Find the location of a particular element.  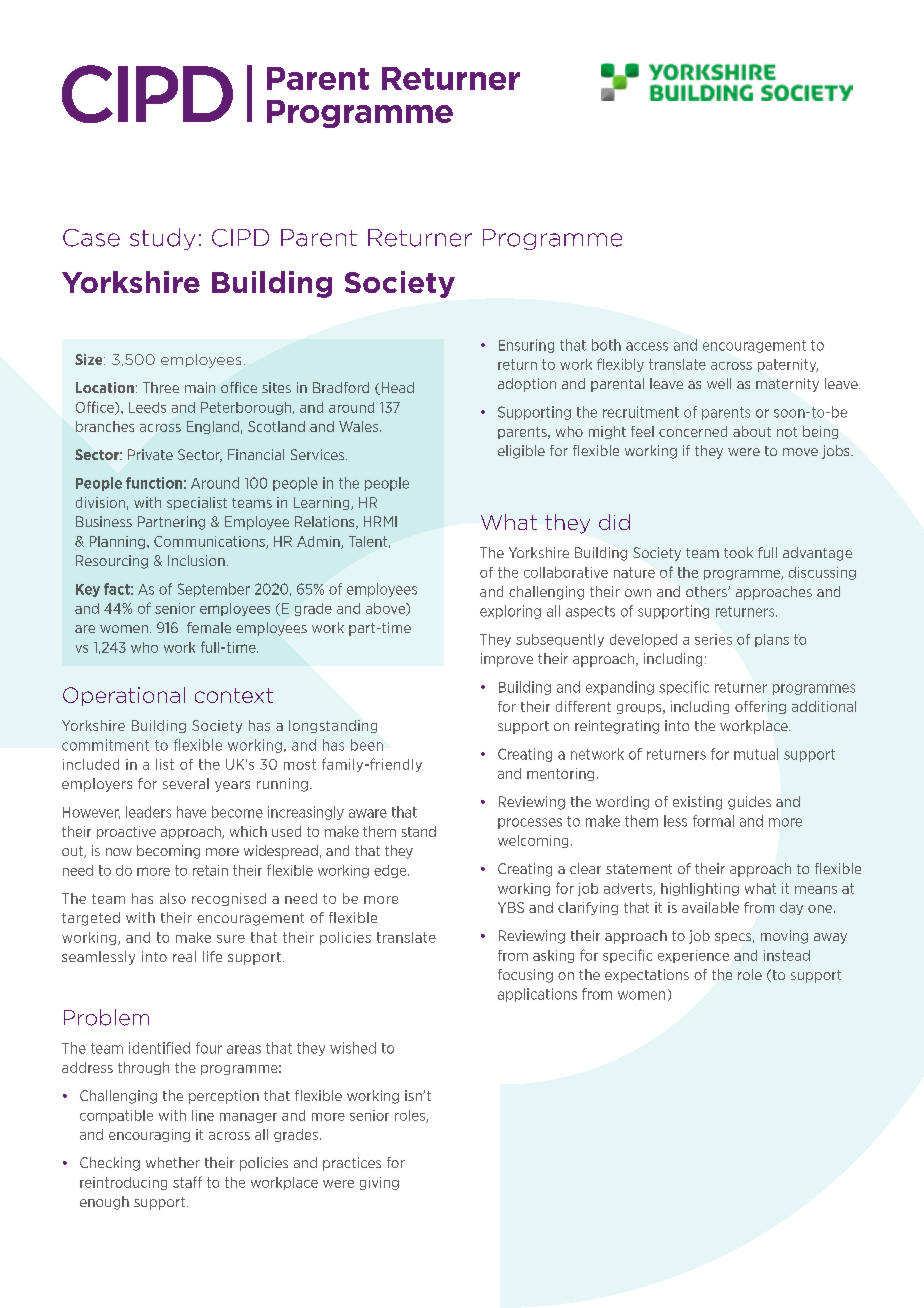

focusing is located at coordinates (525, 976).
